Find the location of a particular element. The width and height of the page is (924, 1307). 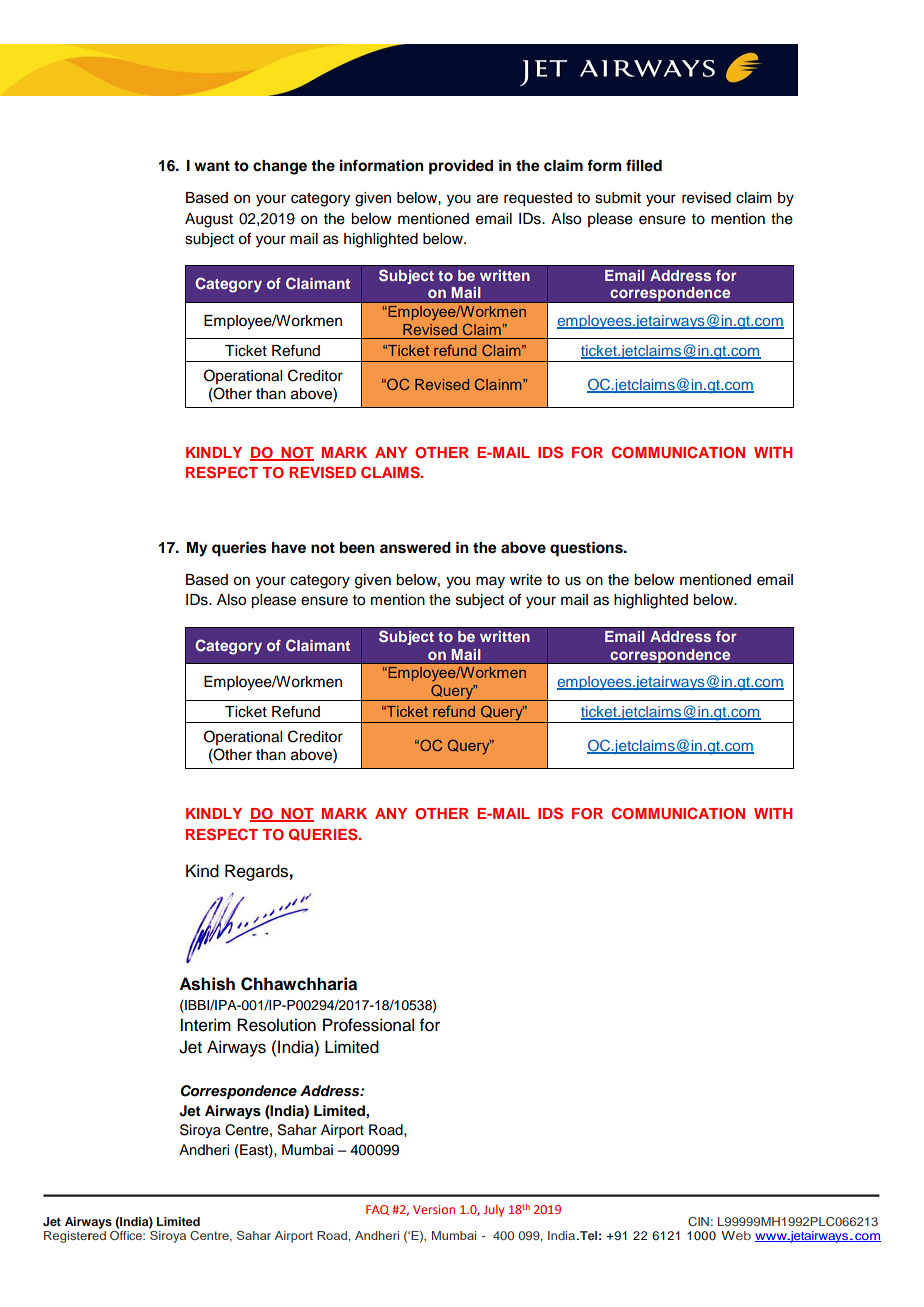

provided is located at coordinates (461, 167).
